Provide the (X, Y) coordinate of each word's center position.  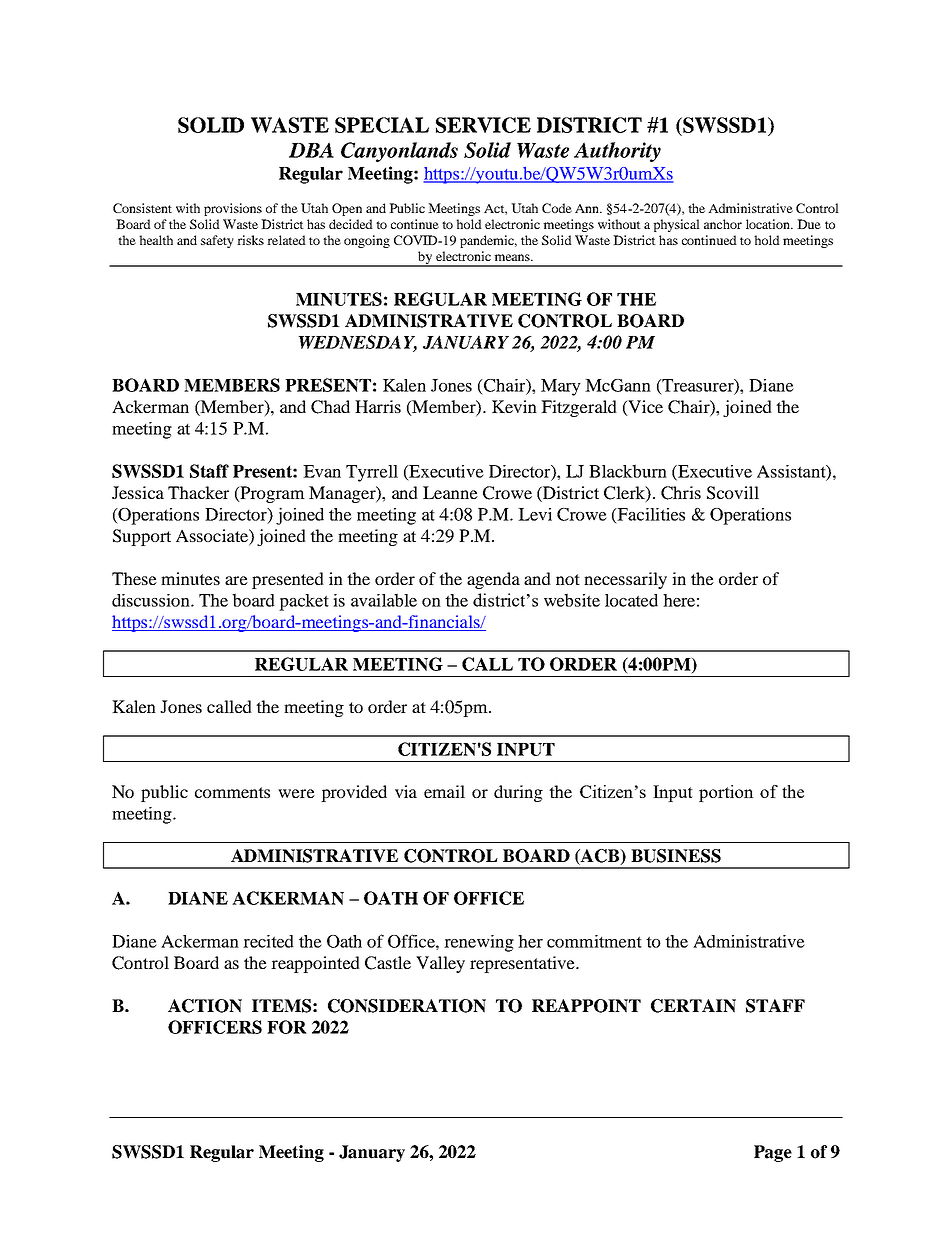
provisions (233, 209)
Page (773, 1153)
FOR (287, 1027)
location (769, 224)
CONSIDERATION (407, 1006)
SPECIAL (382, 125)
